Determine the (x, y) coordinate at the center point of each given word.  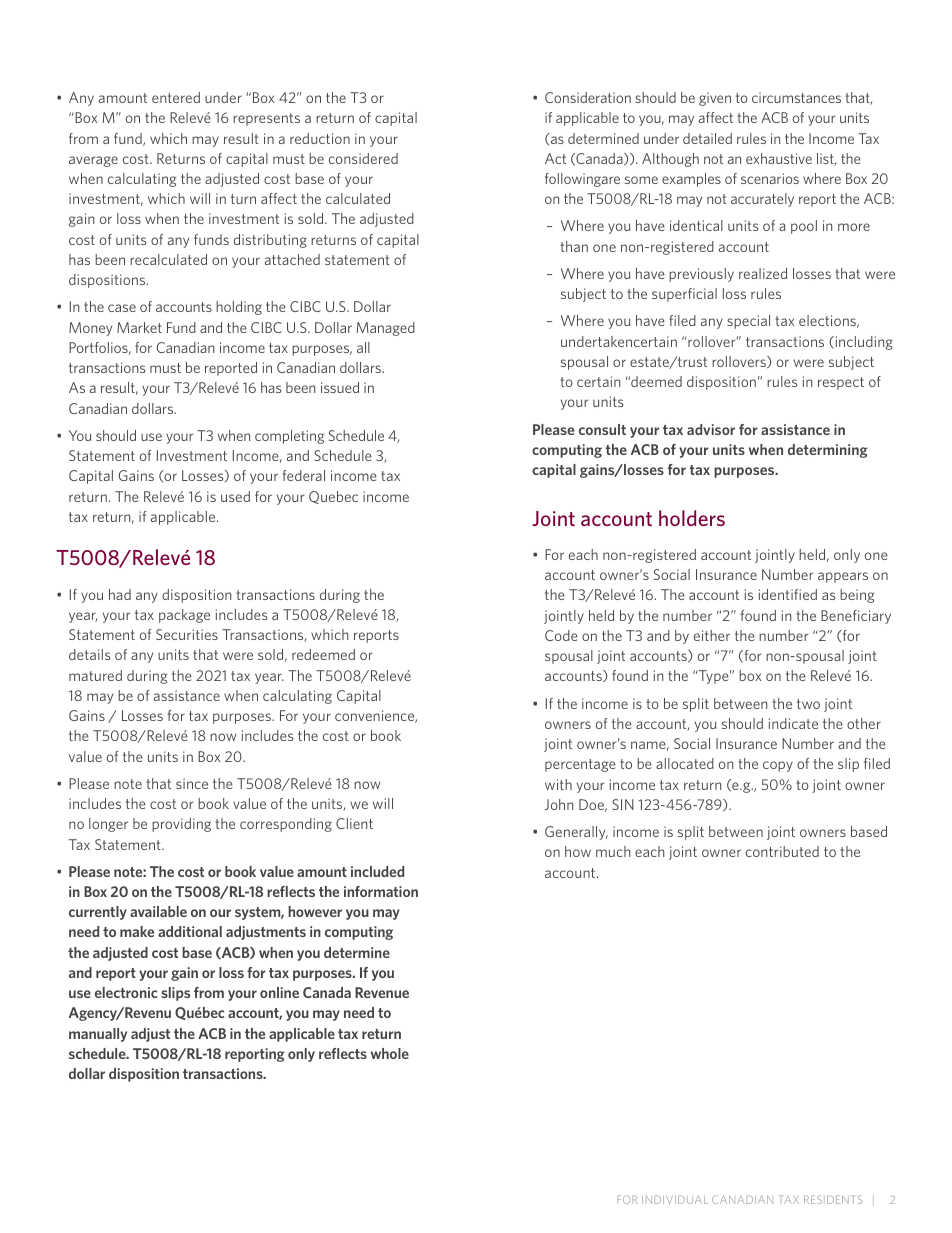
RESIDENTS (833, 1199)
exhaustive (779, 158)
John (559, 804)
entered (176, 97)
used (235, 496)
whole (390, 1053)
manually (98, 1035)
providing (181, 825)
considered (363, 158)
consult (602, 429)
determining (828, 451)
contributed (782, 851)
